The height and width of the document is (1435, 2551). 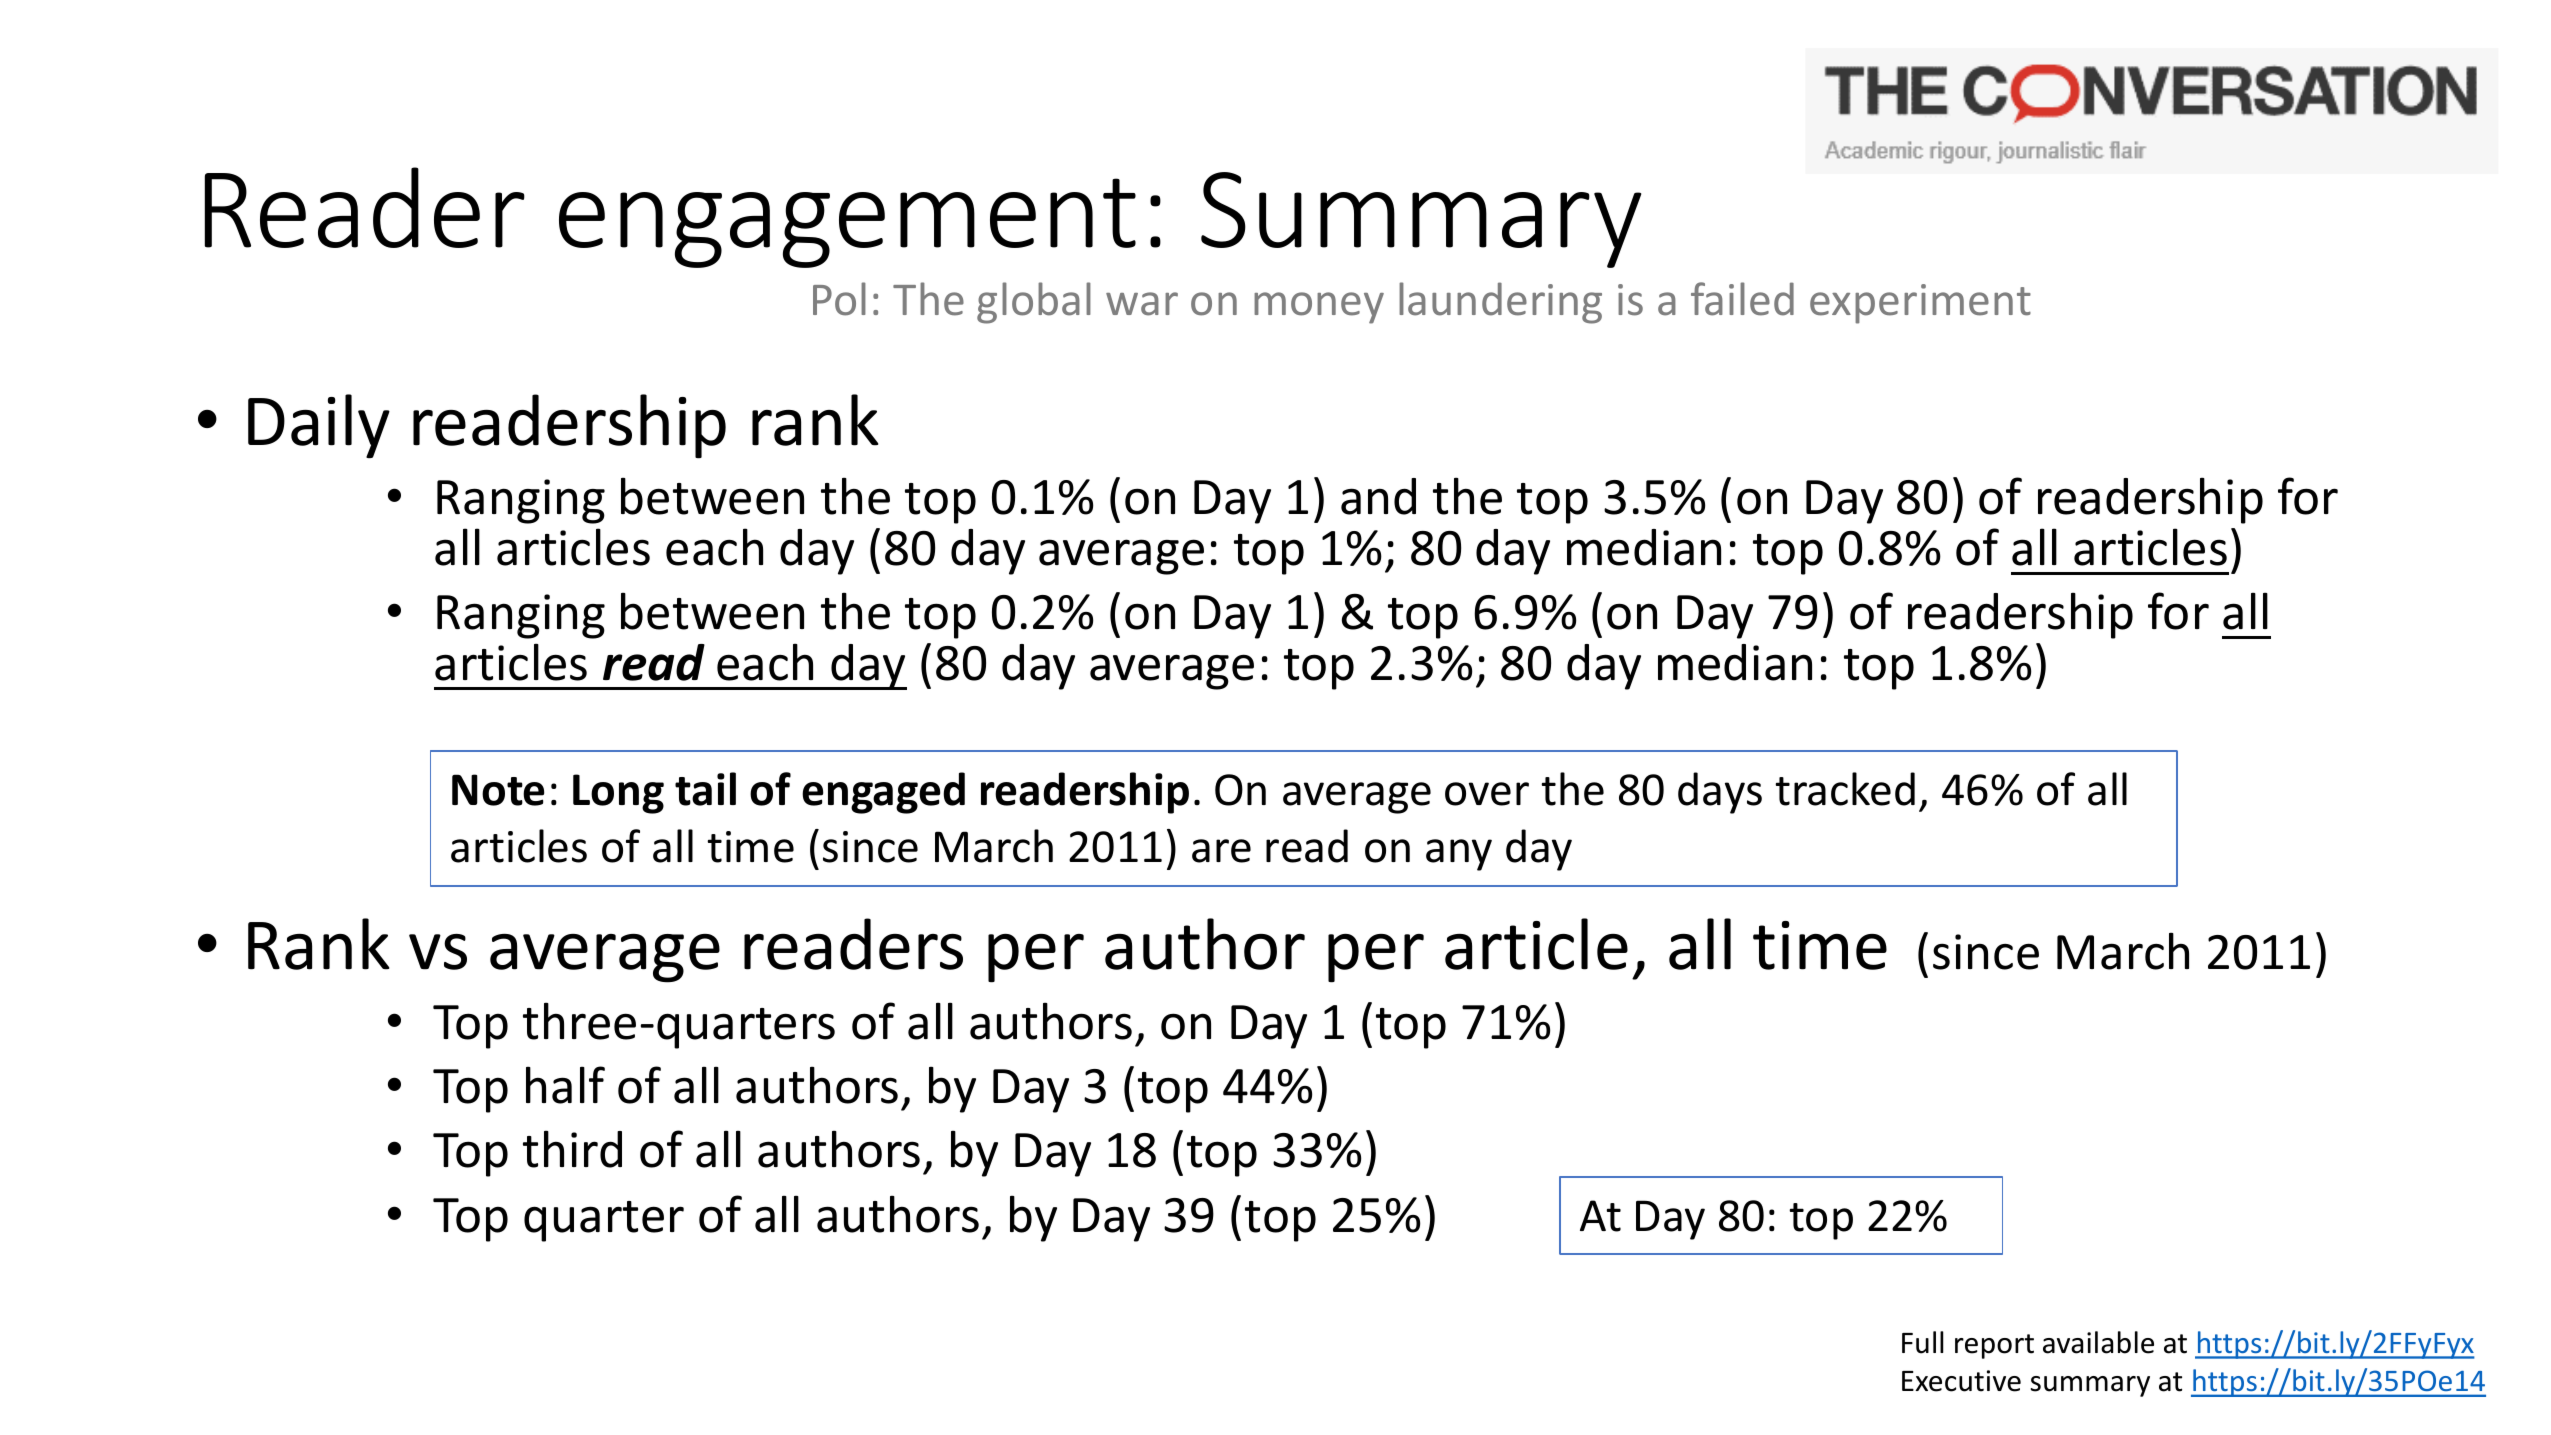 I want to click on are, so click(x=1221, y=851).
